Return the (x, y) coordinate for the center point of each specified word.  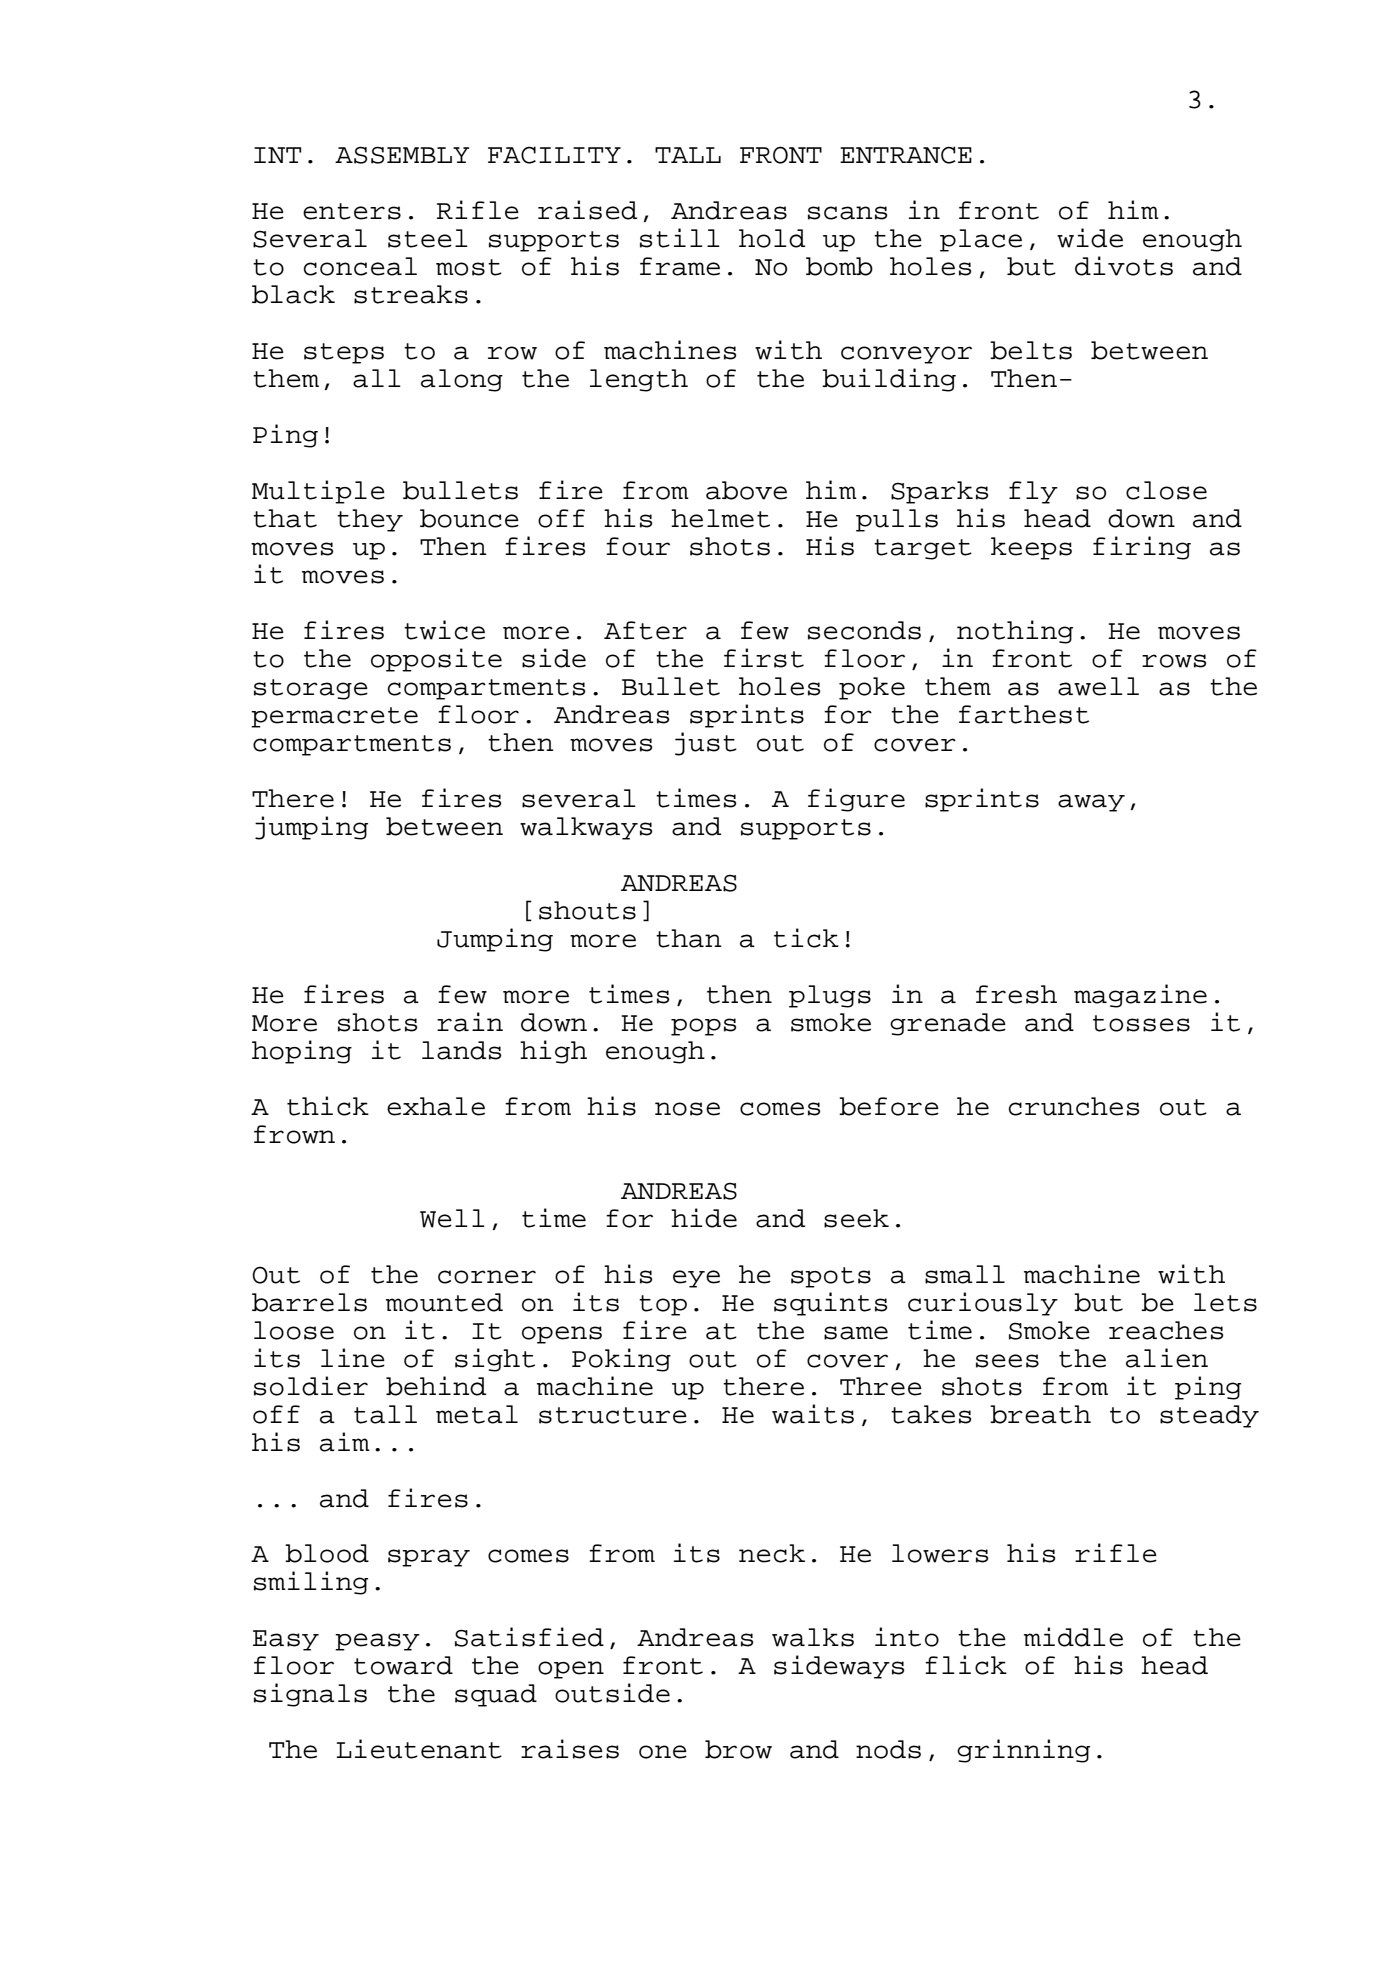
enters (352, 211)
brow (738, 1749)
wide (1090, 238)
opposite (436, 660)
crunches (1074, 1106)
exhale (436, 1106)
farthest (1024, 714)
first (764, 658)
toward (403, 1665)
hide (704, 1218)
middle (1073, 1637)
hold (772, 238)
